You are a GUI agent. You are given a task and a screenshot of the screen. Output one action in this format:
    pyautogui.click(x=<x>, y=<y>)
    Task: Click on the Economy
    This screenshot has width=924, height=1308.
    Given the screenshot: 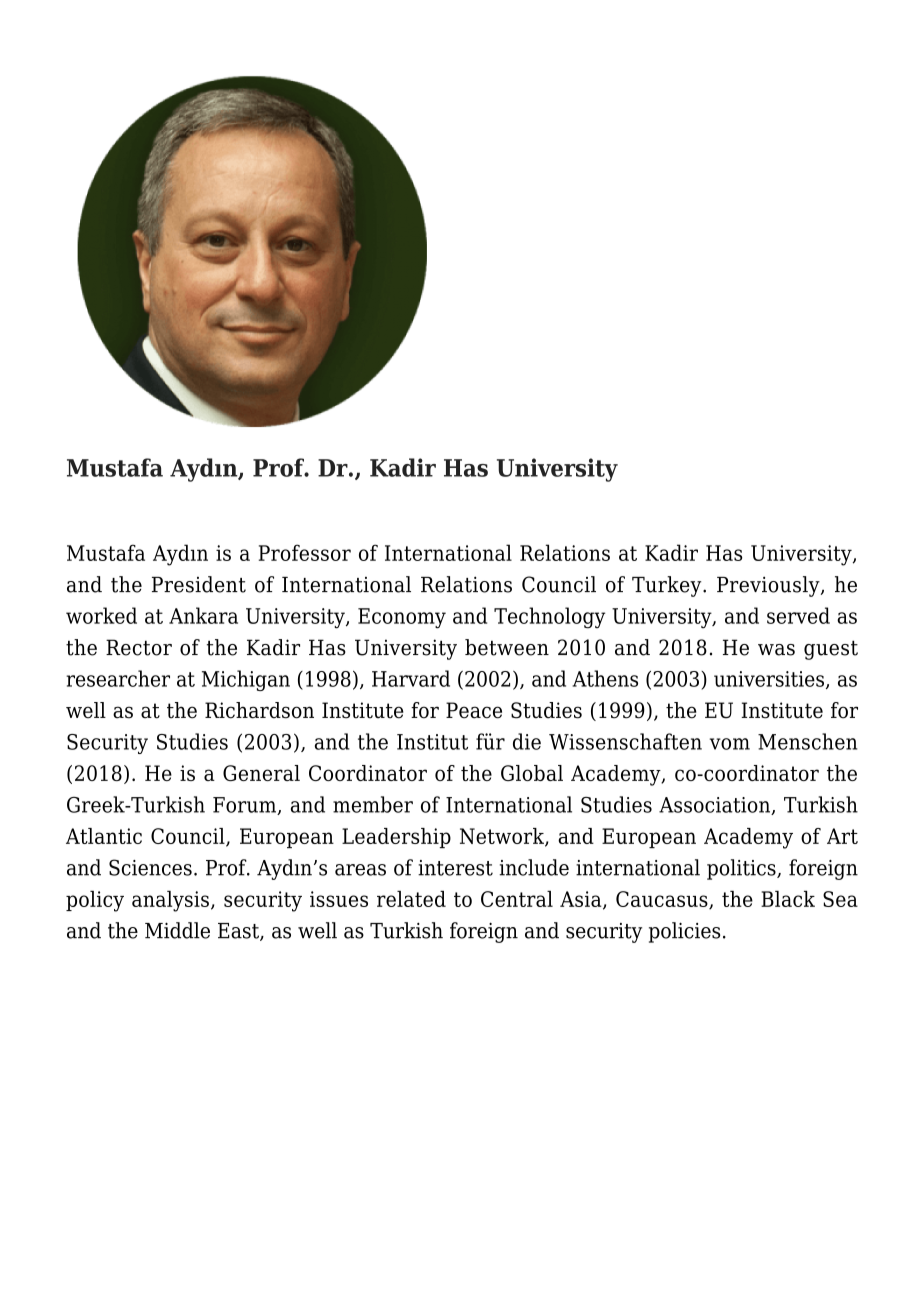 What is the action you would take?
    pyautogui.click(x=402, y=618)
